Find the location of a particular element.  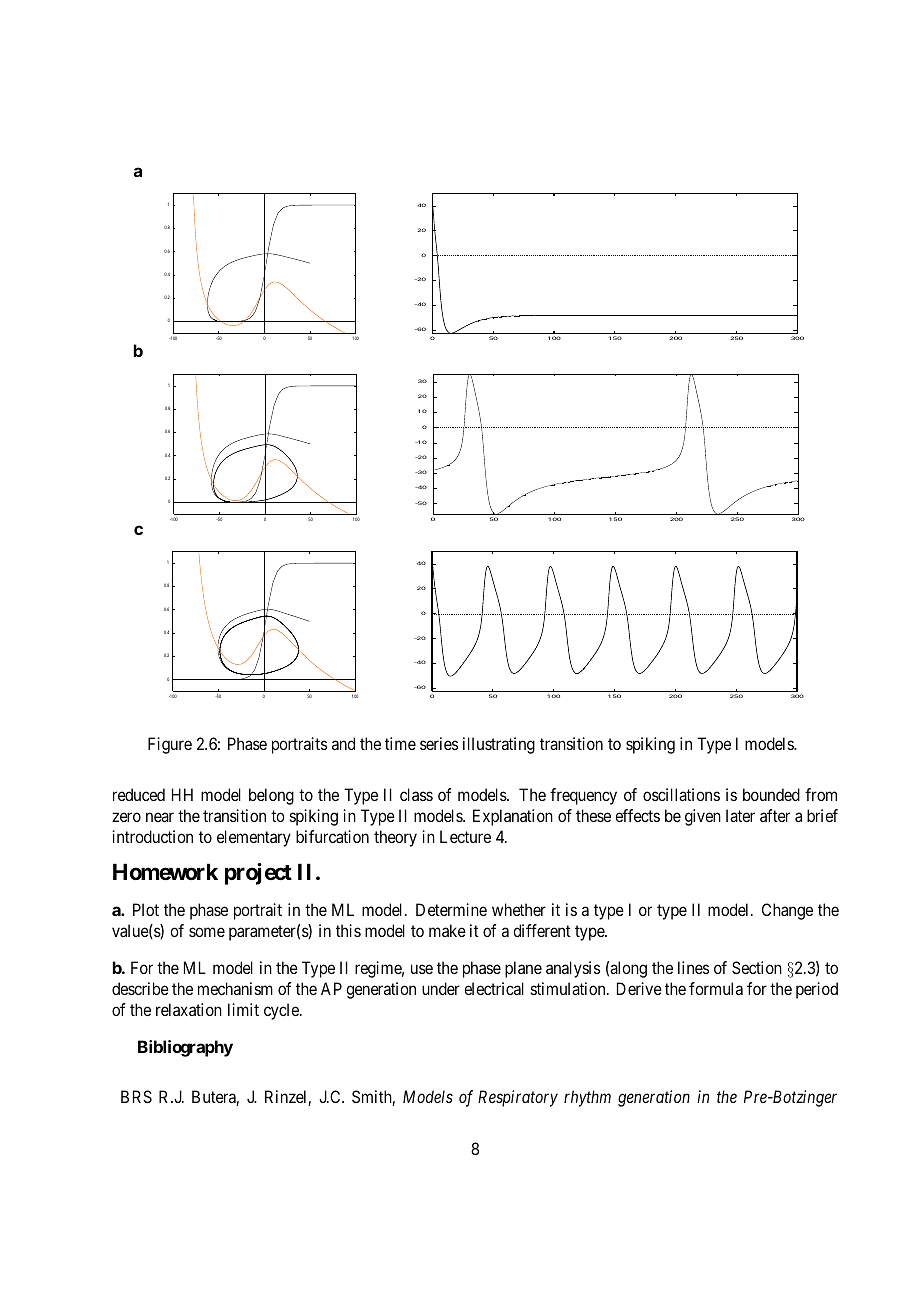

illustrating is located at coordinates (499, 745).
